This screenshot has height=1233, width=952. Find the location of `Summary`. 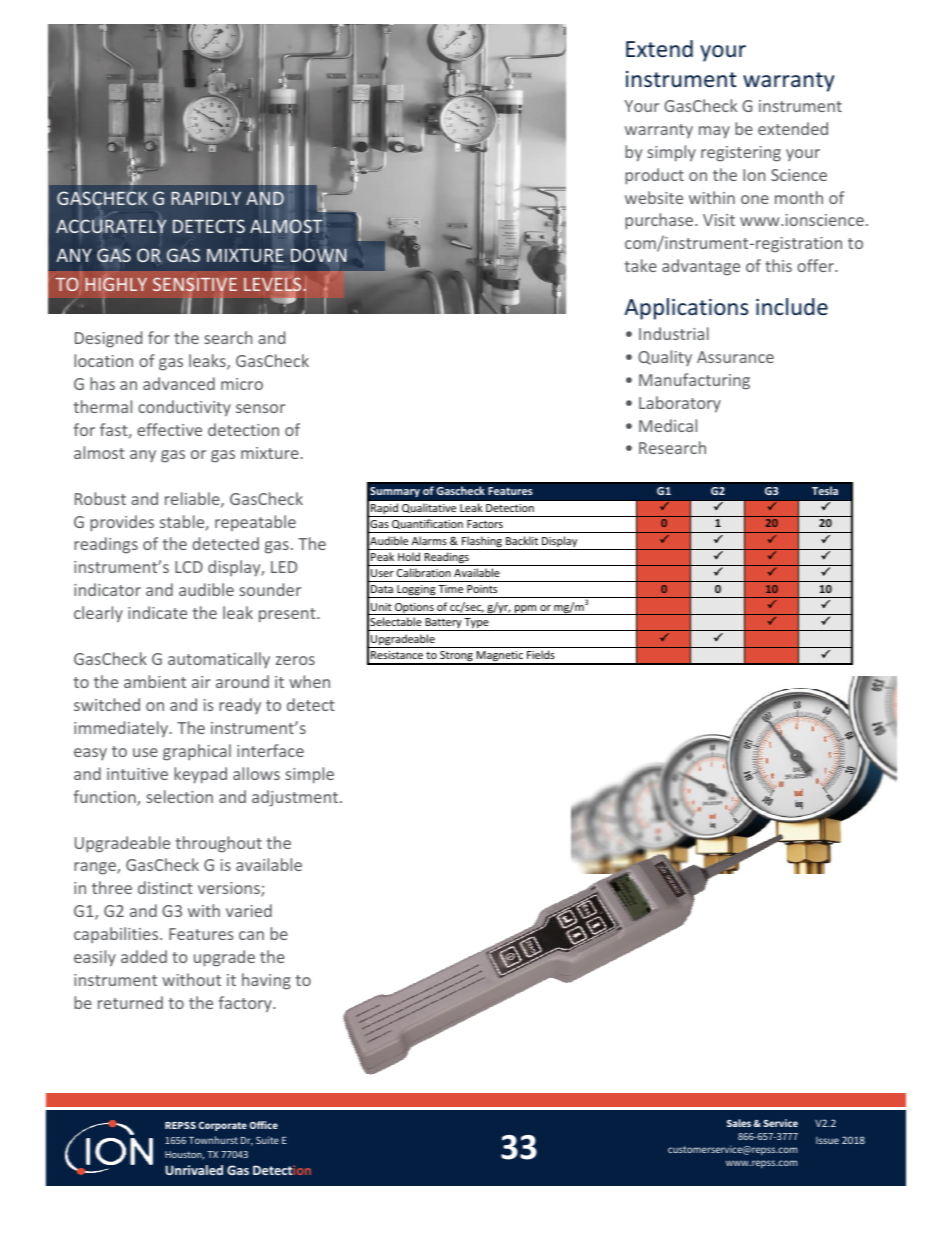

Summary is located at coordinates (395, 492).
